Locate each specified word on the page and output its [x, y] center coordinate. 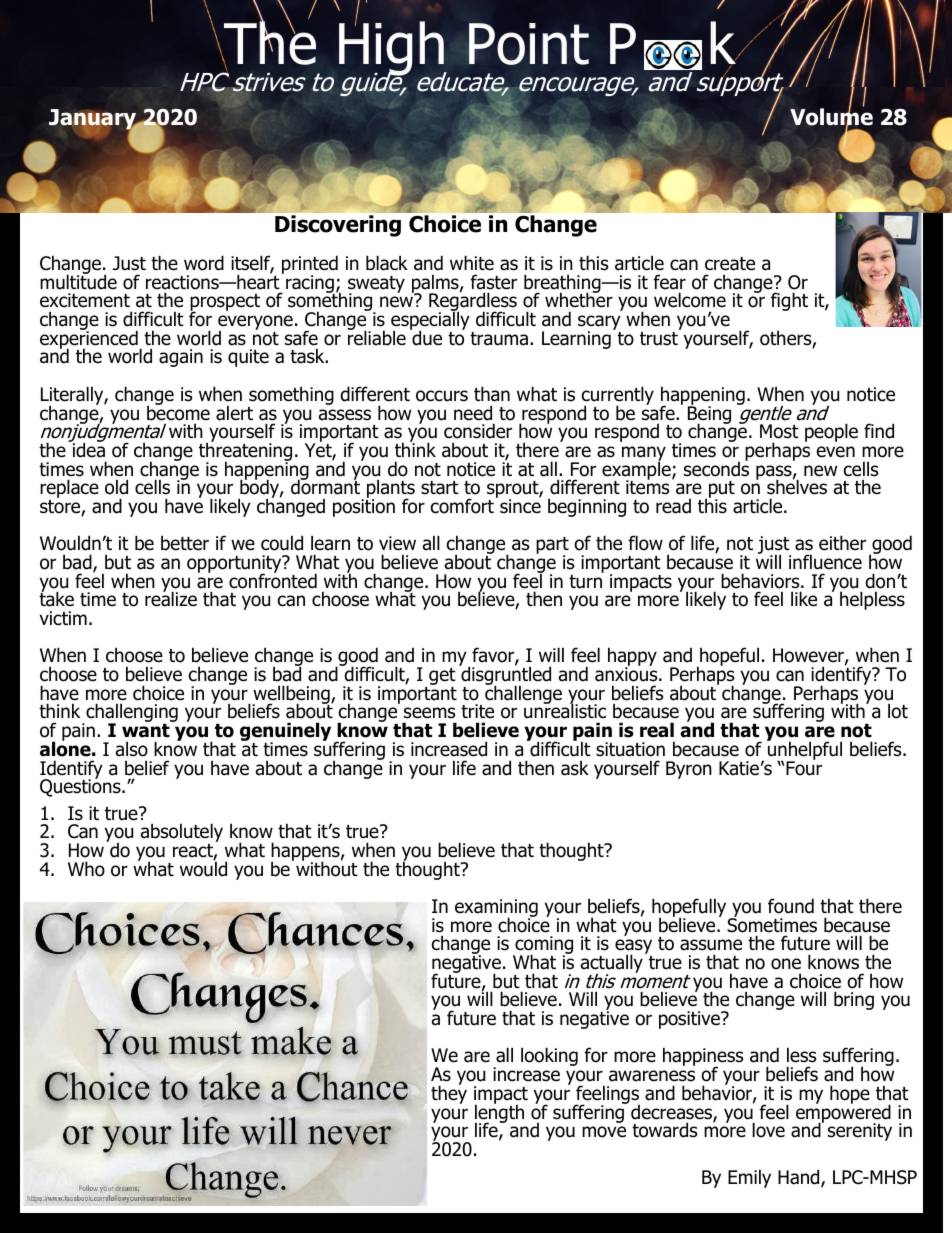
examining [496, 909]
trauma [500, 339]
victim [63, 618]
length [499, 1113]
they [449, 1093]
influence [825, 562]
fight [789, 301]
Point [529, 44]
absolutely [182, 834]
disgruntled [505, 676]
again [181, 358]
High [393, 49]
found [791, 906]
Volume [831, 117]
